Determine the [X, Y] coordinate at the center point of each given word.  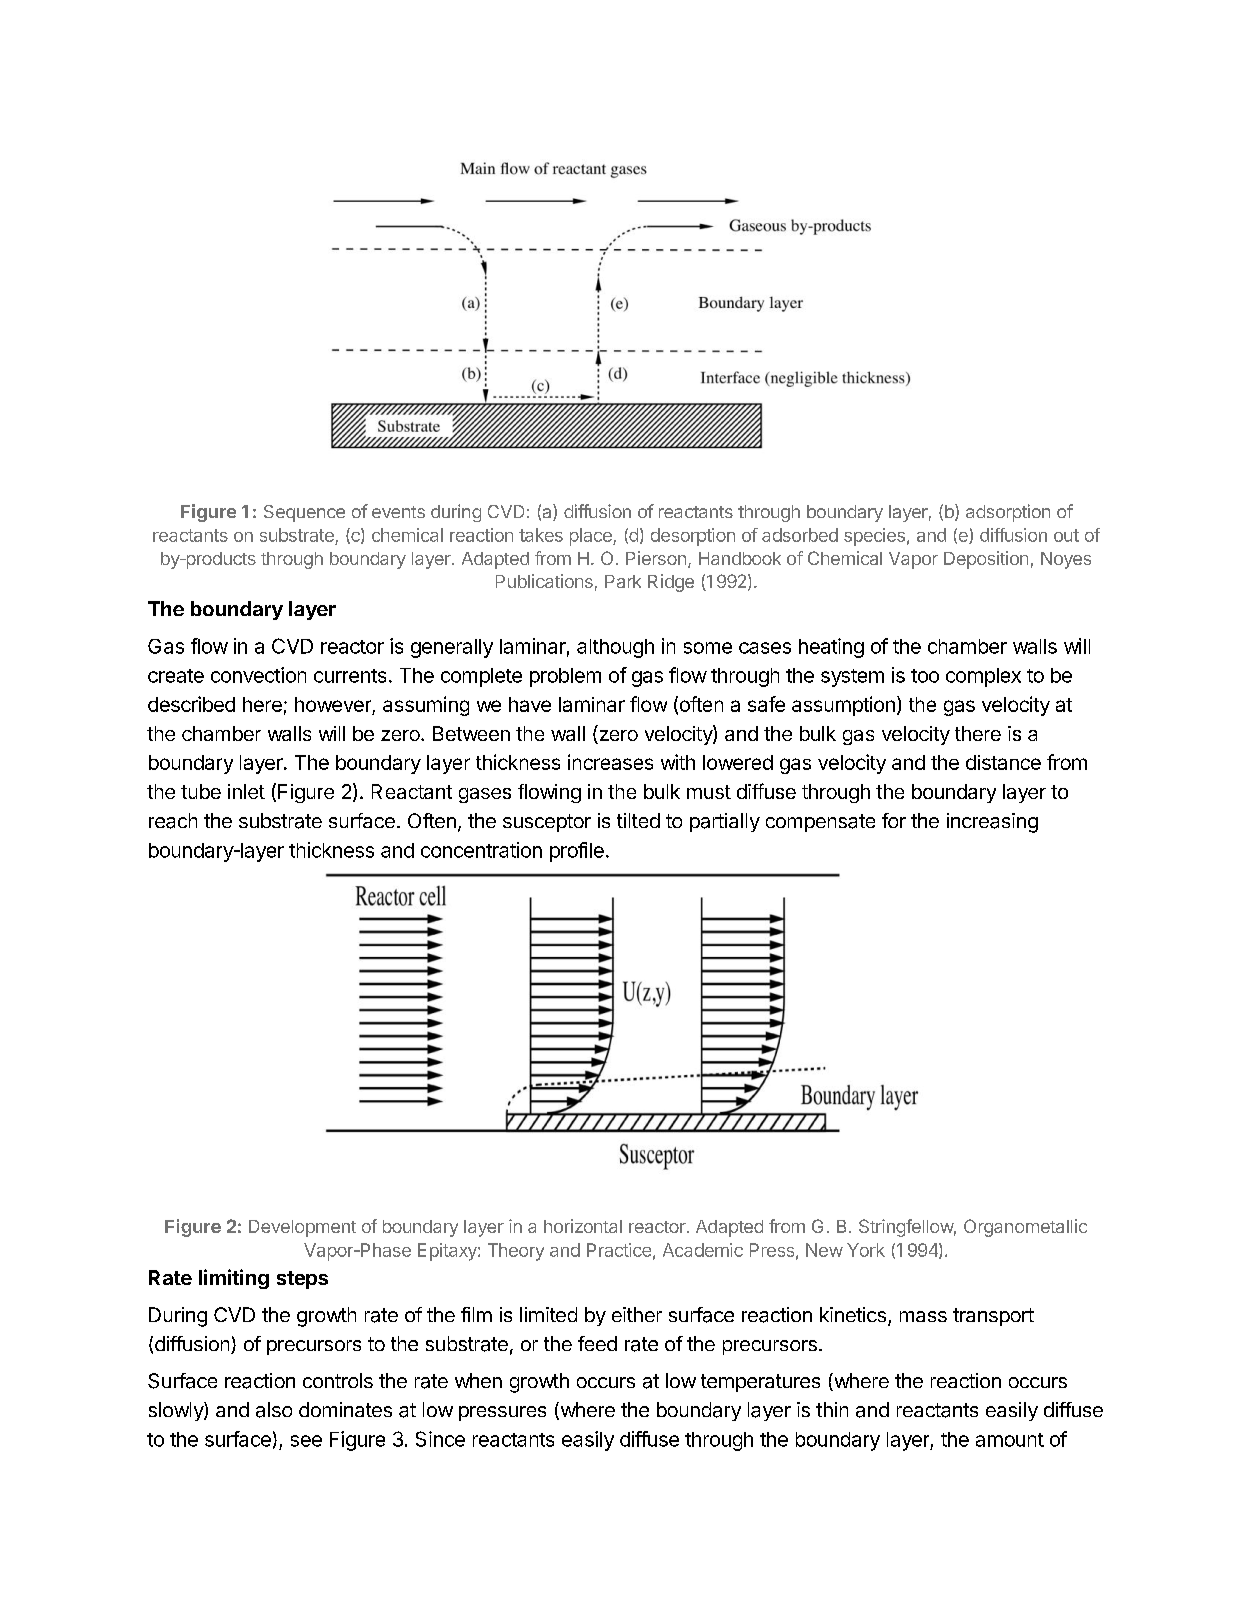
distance [1003, 762]
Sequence [304, 513]
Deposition [986, 560]
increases [610, 762]
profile [577, 852]
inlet [246, 791]
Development [302, 1228]
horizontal [583, 1226]
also [274, 1410]
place [592, 537]
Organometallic [1025, 1228]
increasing [992, 823]
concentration [481, 850]
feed [597, 1343]
